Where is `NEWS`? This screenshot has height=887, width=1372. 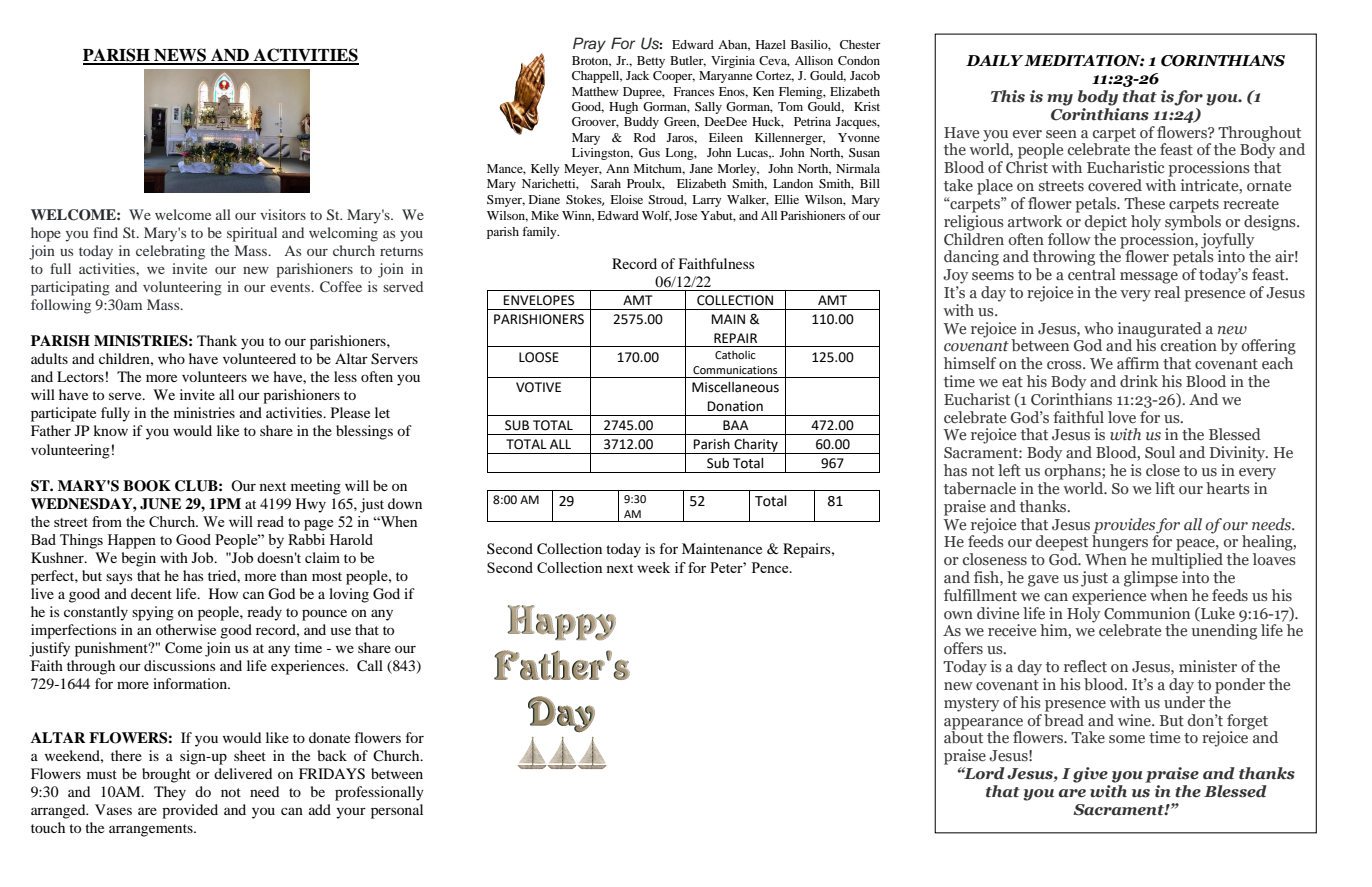
NEWS is located at coordinates (180, 56).
